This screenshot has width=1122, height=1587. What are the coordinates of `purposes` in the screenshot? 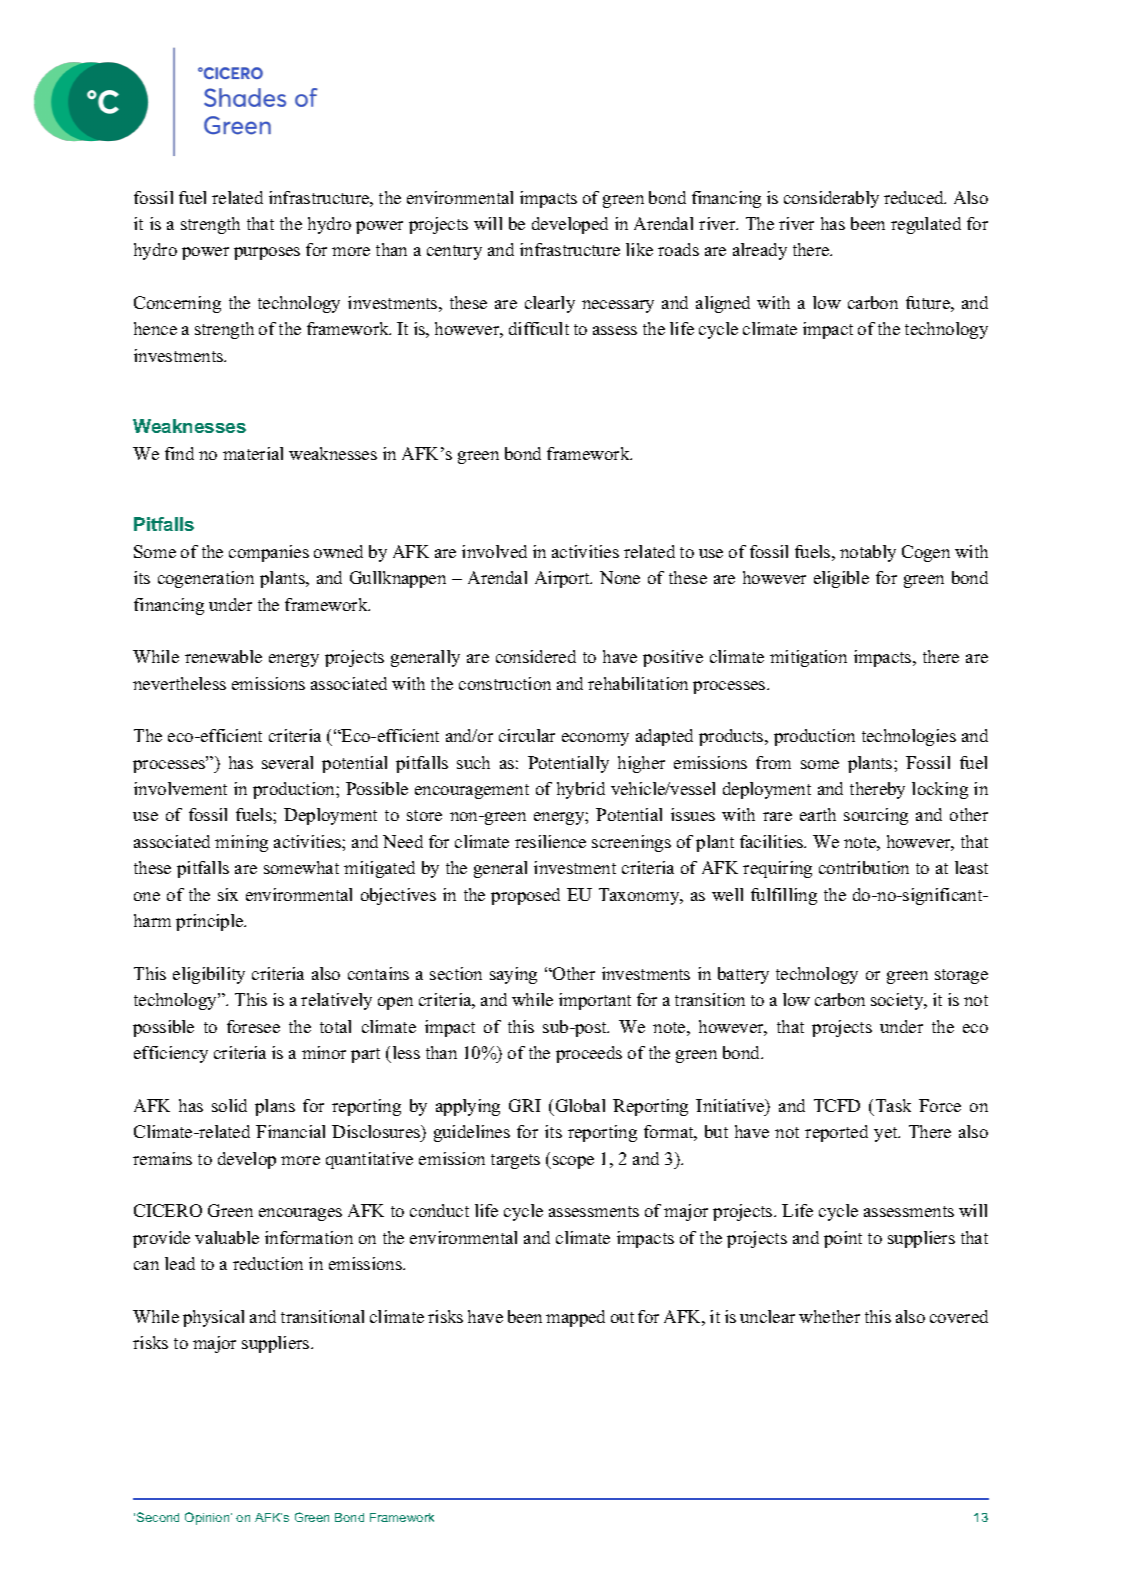 It's located at (267, 253).
